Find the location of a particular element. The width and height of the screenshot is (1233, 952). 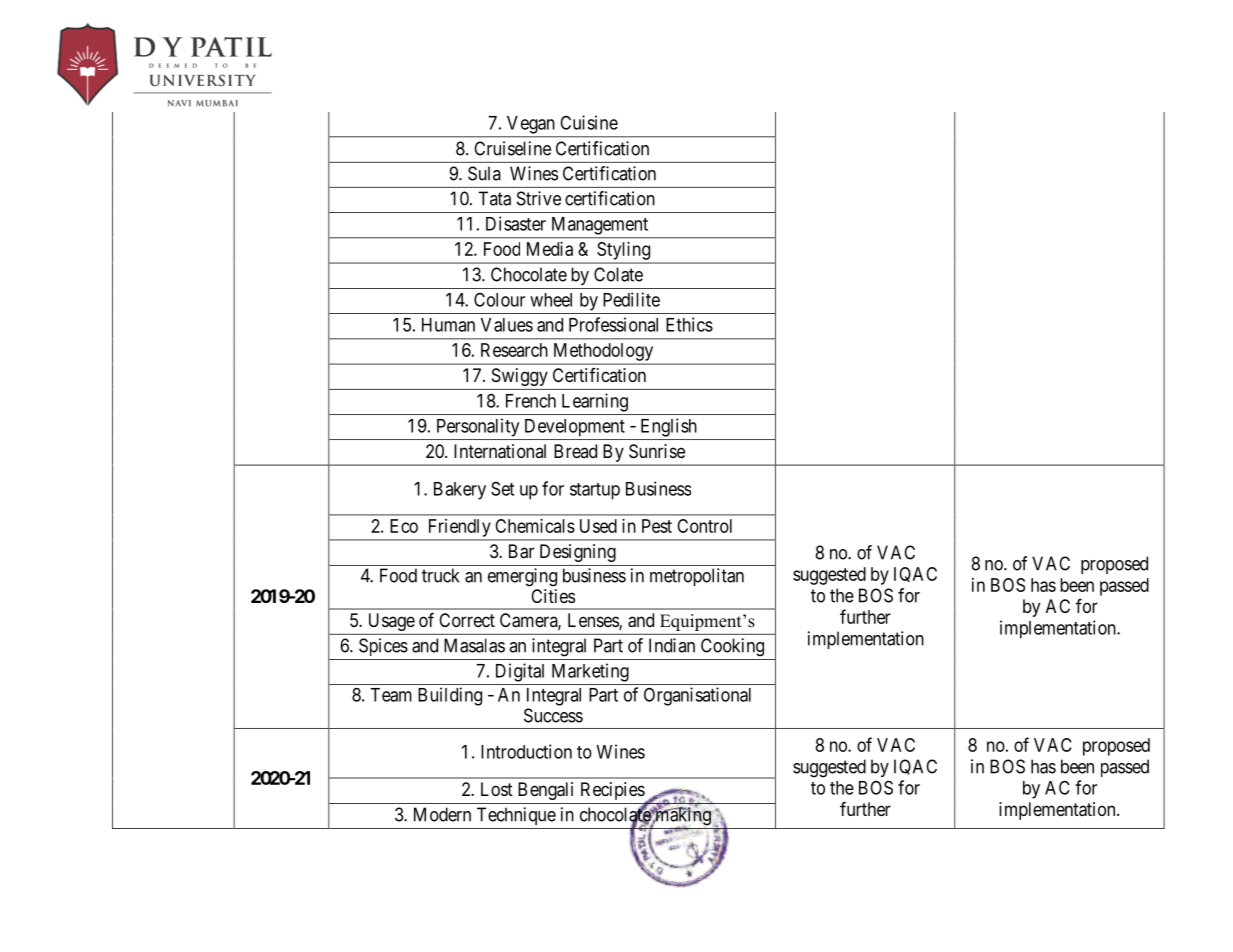

Usage is located at coordinates (392, 622).
